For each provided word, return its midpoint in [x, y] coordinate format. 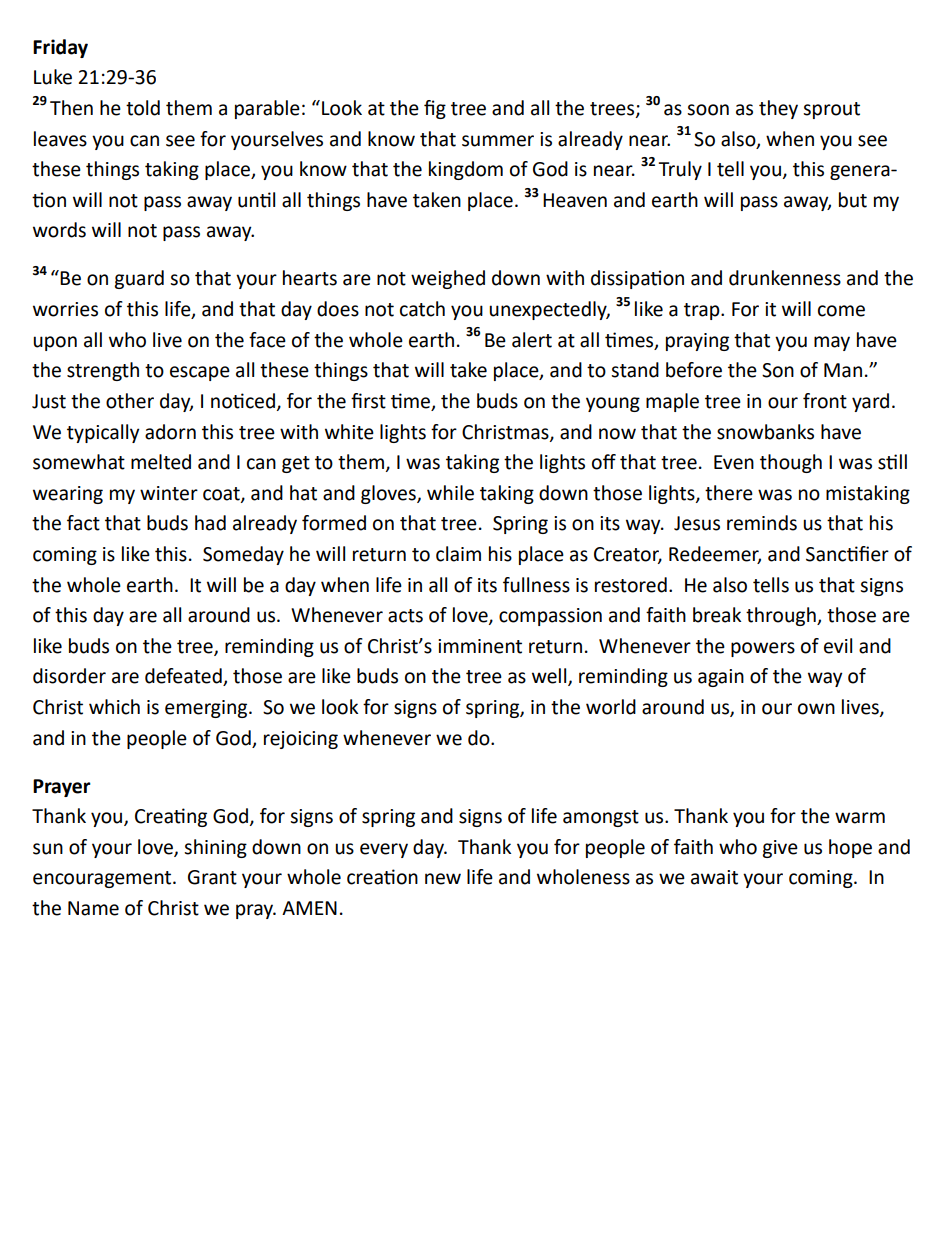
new [443, 879]
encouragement [103, 879]
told [143, 108]
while [450, 493]
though [791, 463]
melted [161, 462]
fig [435, 109]
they [778, 109]
